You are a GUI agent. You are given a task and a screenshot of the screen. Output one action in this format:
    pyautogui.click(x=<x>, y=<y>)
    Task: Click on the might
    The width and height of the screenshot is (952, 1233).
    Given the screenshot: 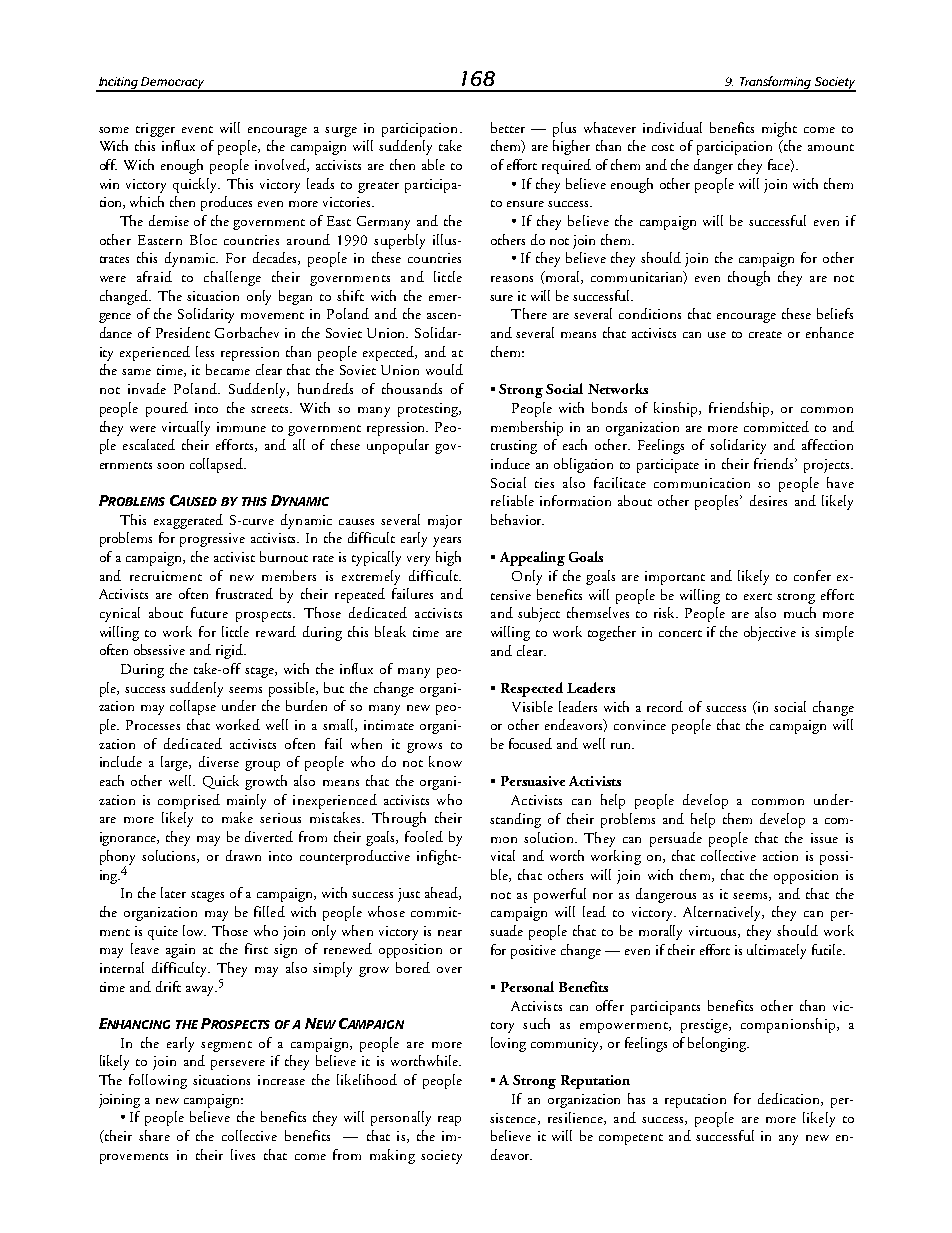 What is the action you would take?
    pyautogui.click(x=779, y=129)
